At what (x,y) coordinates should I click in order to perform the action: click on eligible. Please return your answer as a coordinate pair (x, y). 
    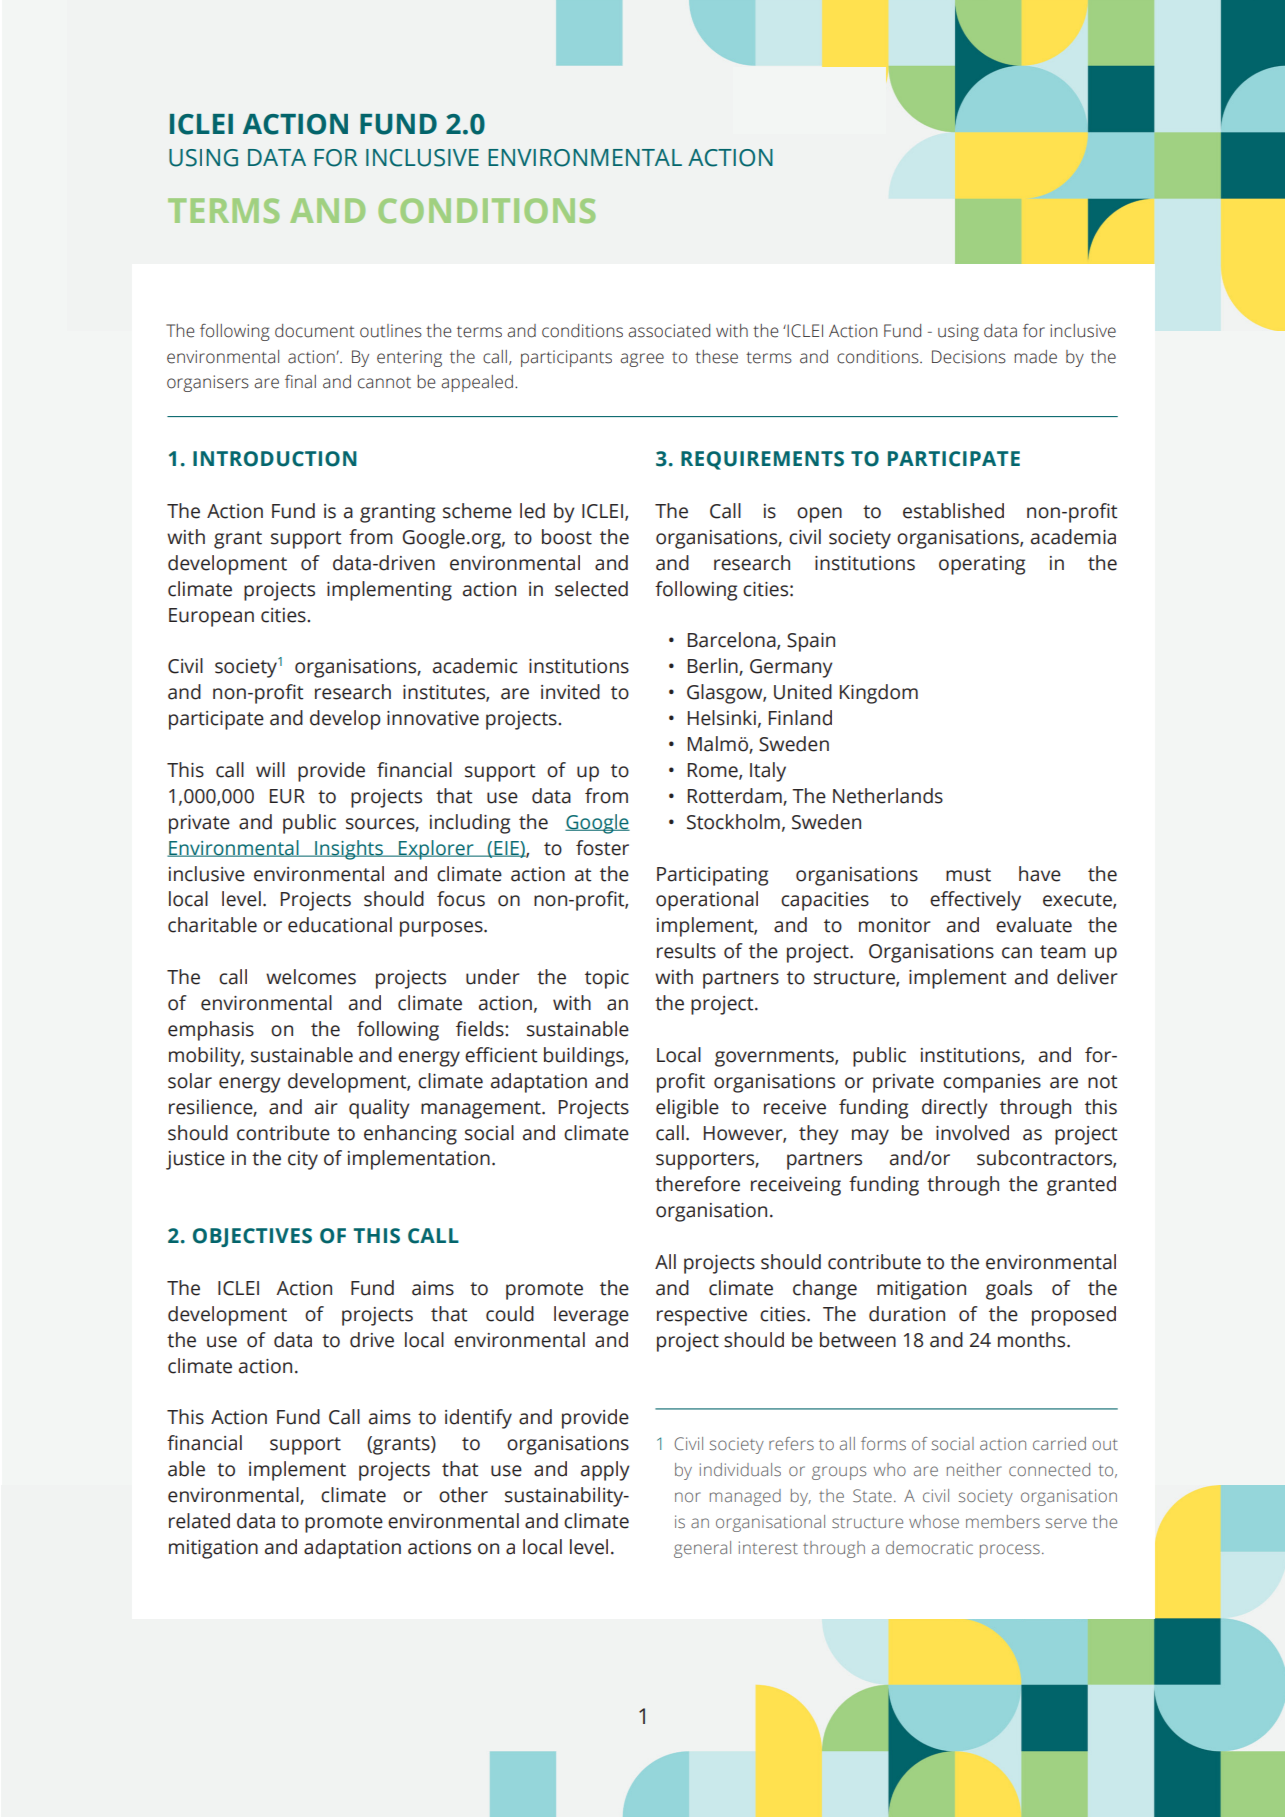
    Looking at the image, I should click on (687, 1109).
